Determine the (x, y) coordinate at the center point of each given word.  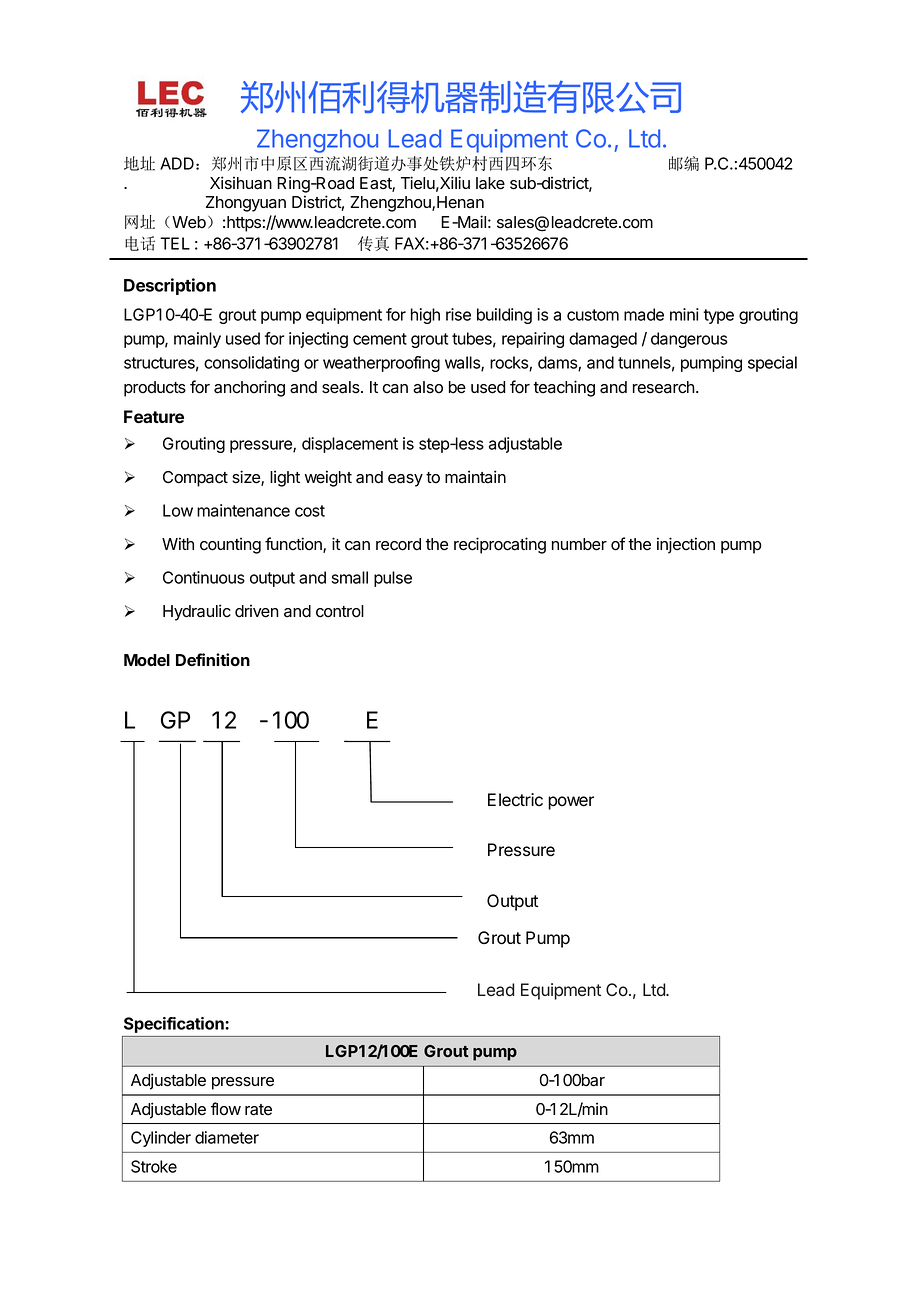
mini (684, 314)
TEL (175, 243)
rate (258, 1110)
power (571, 803)
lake (490, 183)
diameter (227, 1137)
